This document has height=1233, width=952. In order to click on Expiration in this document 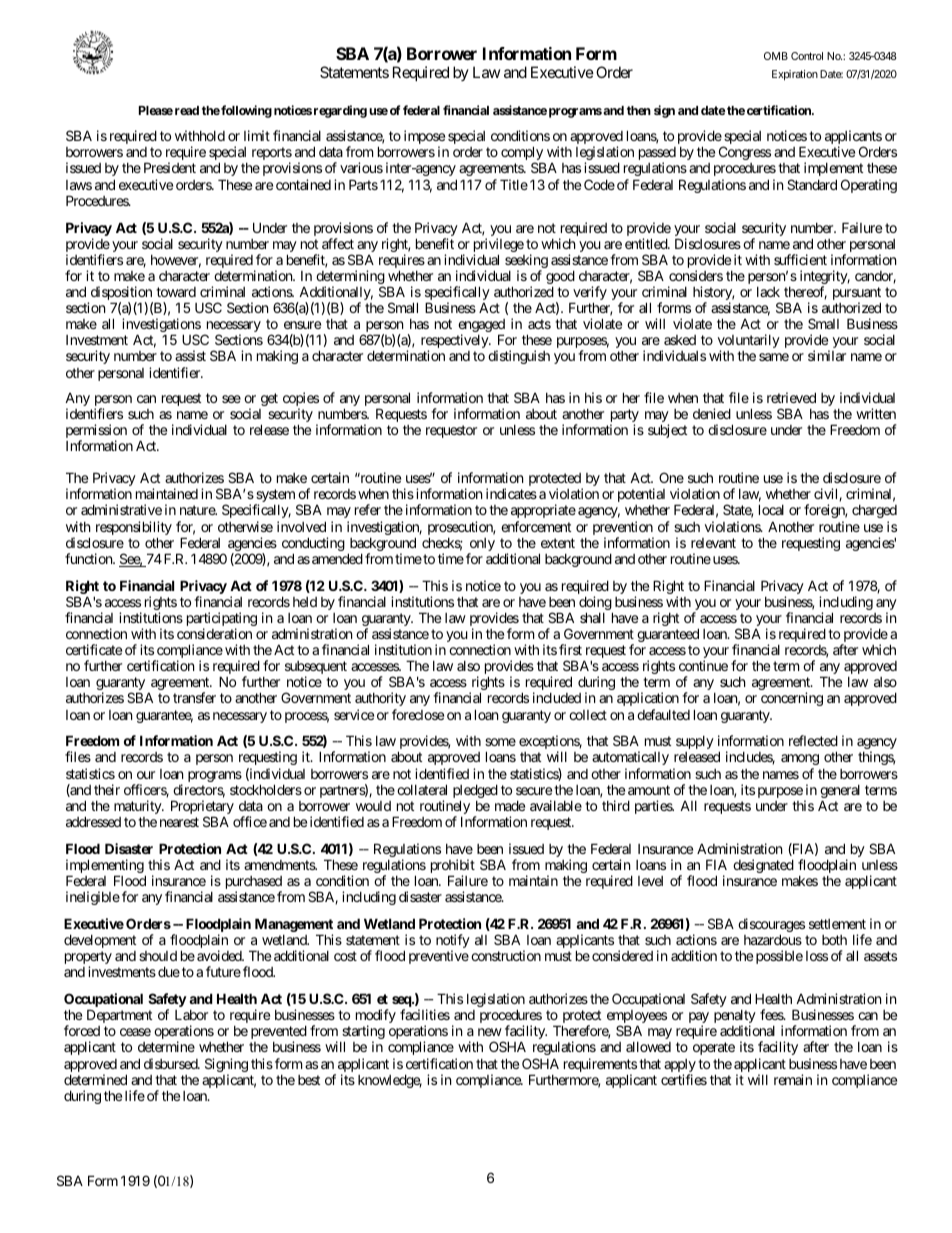, I will do `click(795, 75)`.
